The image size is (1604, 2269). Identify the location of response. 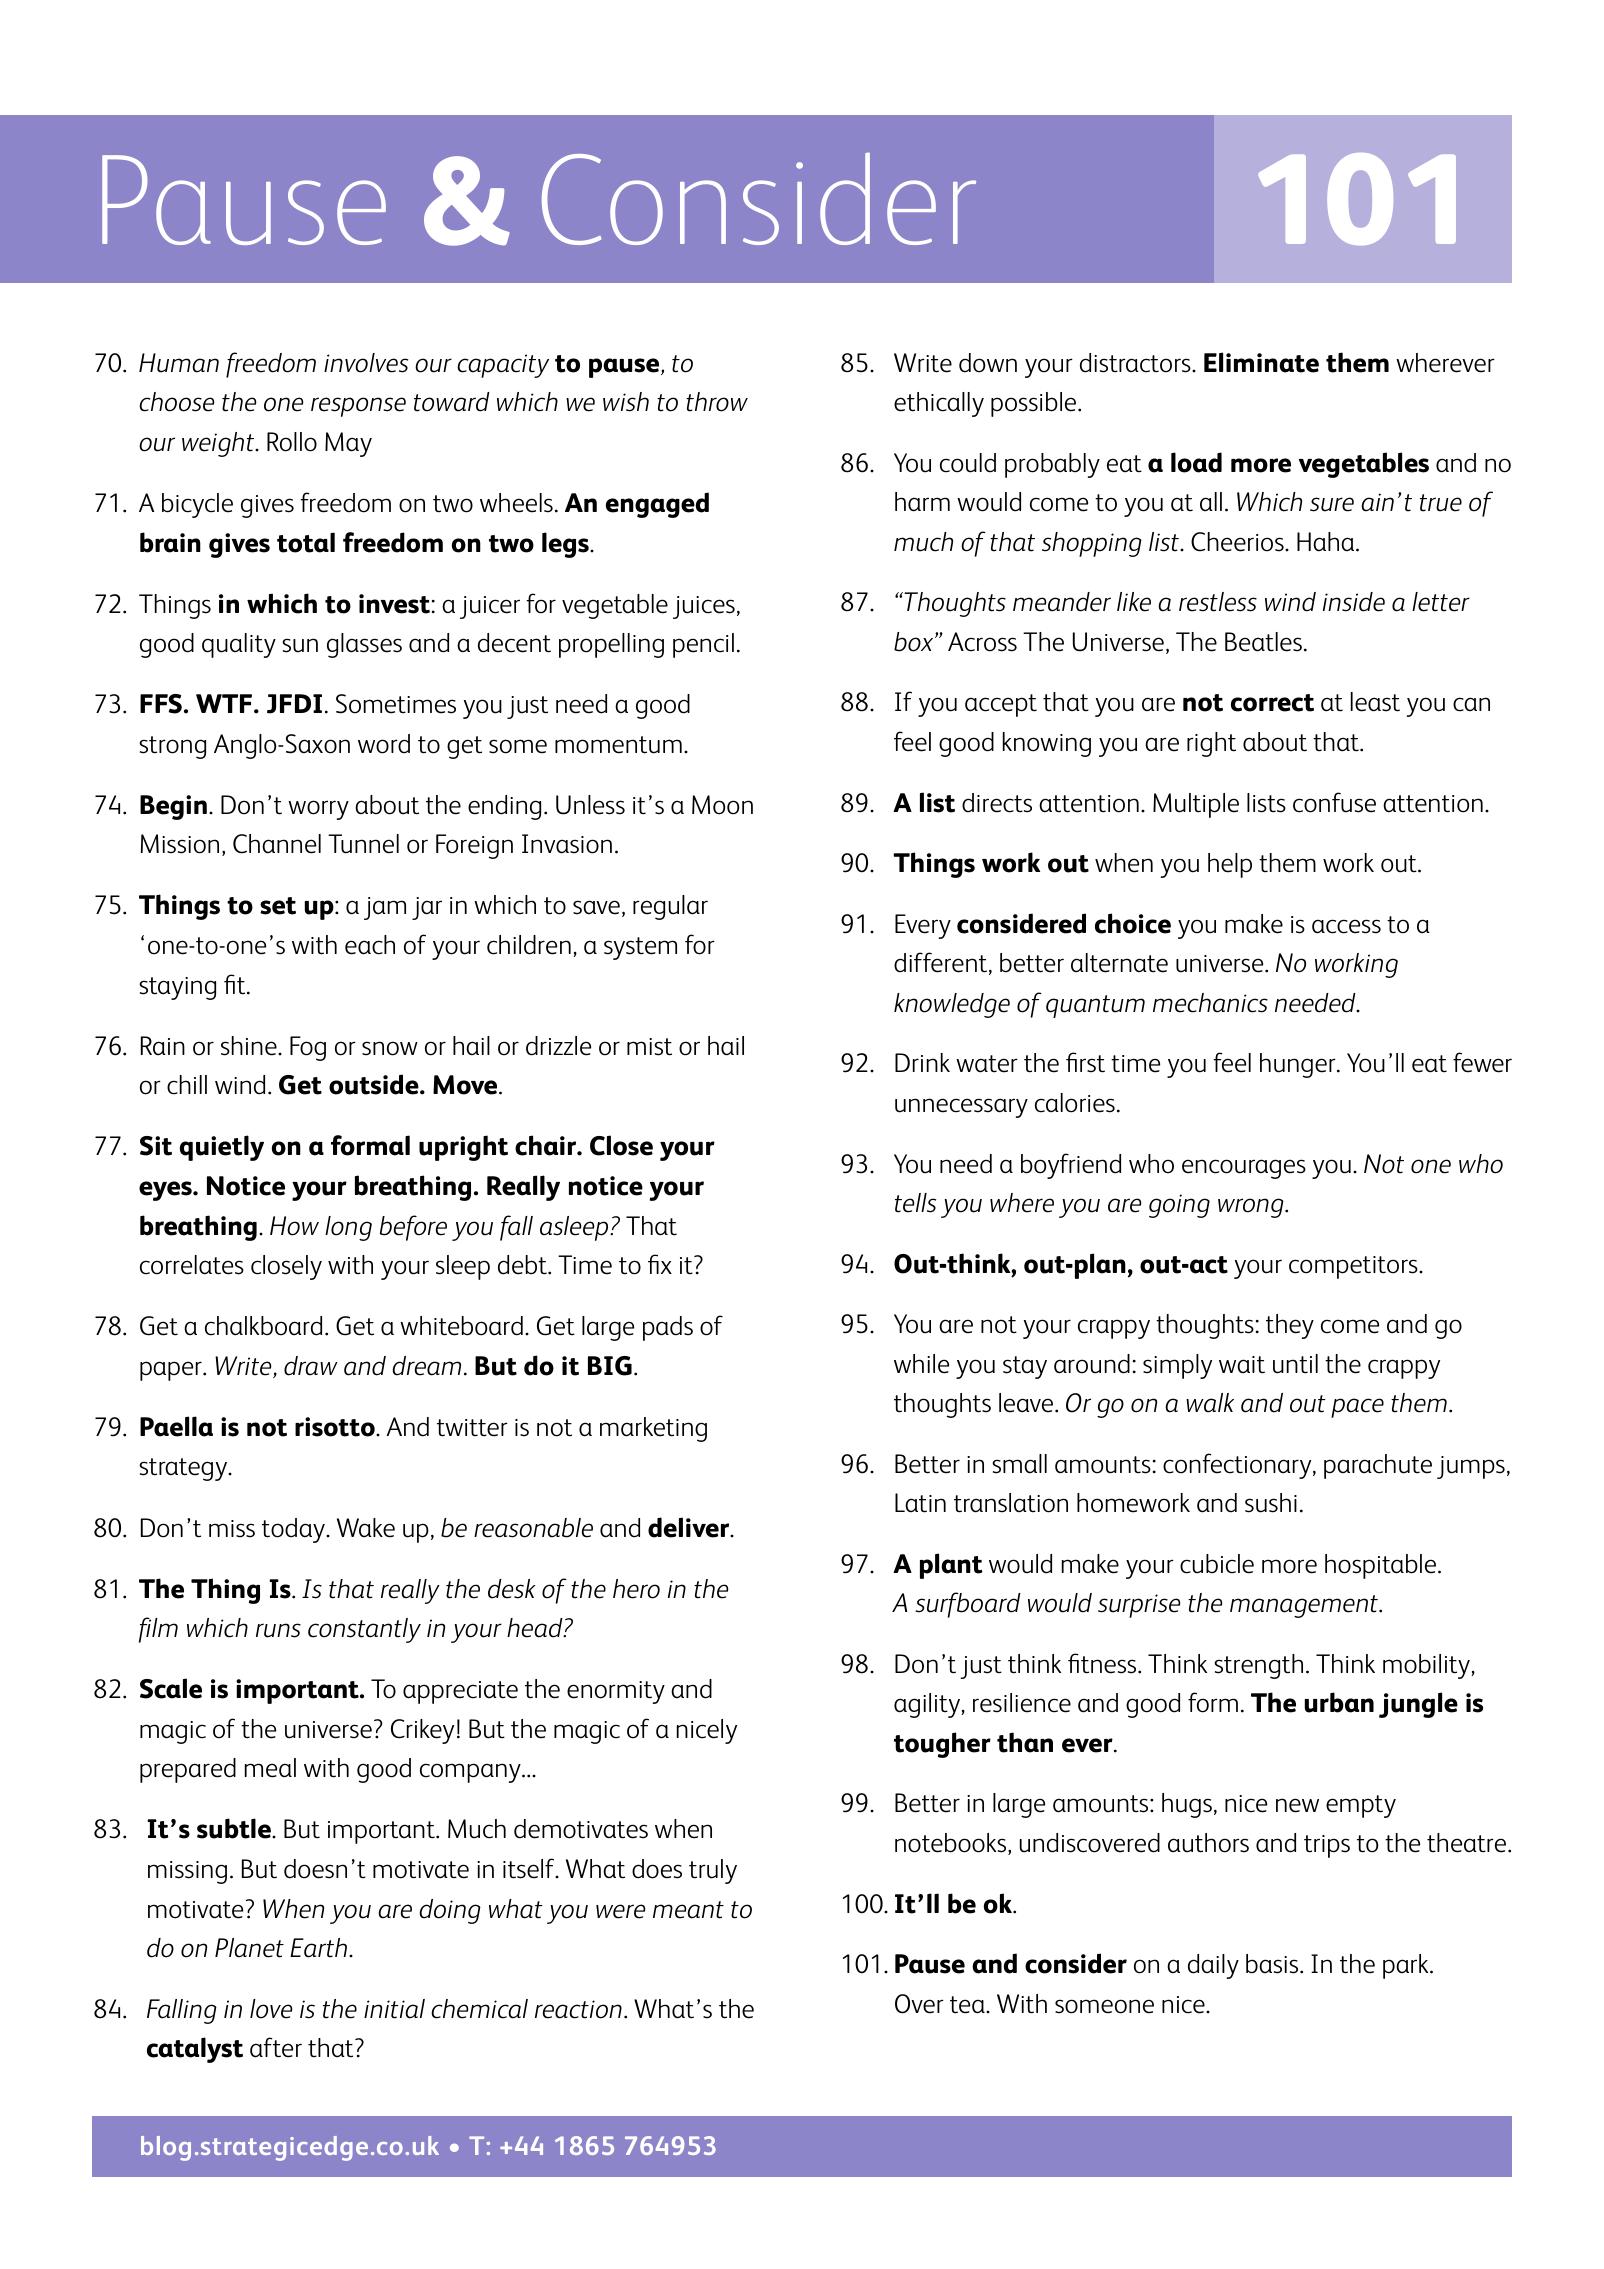
(358, 407).
